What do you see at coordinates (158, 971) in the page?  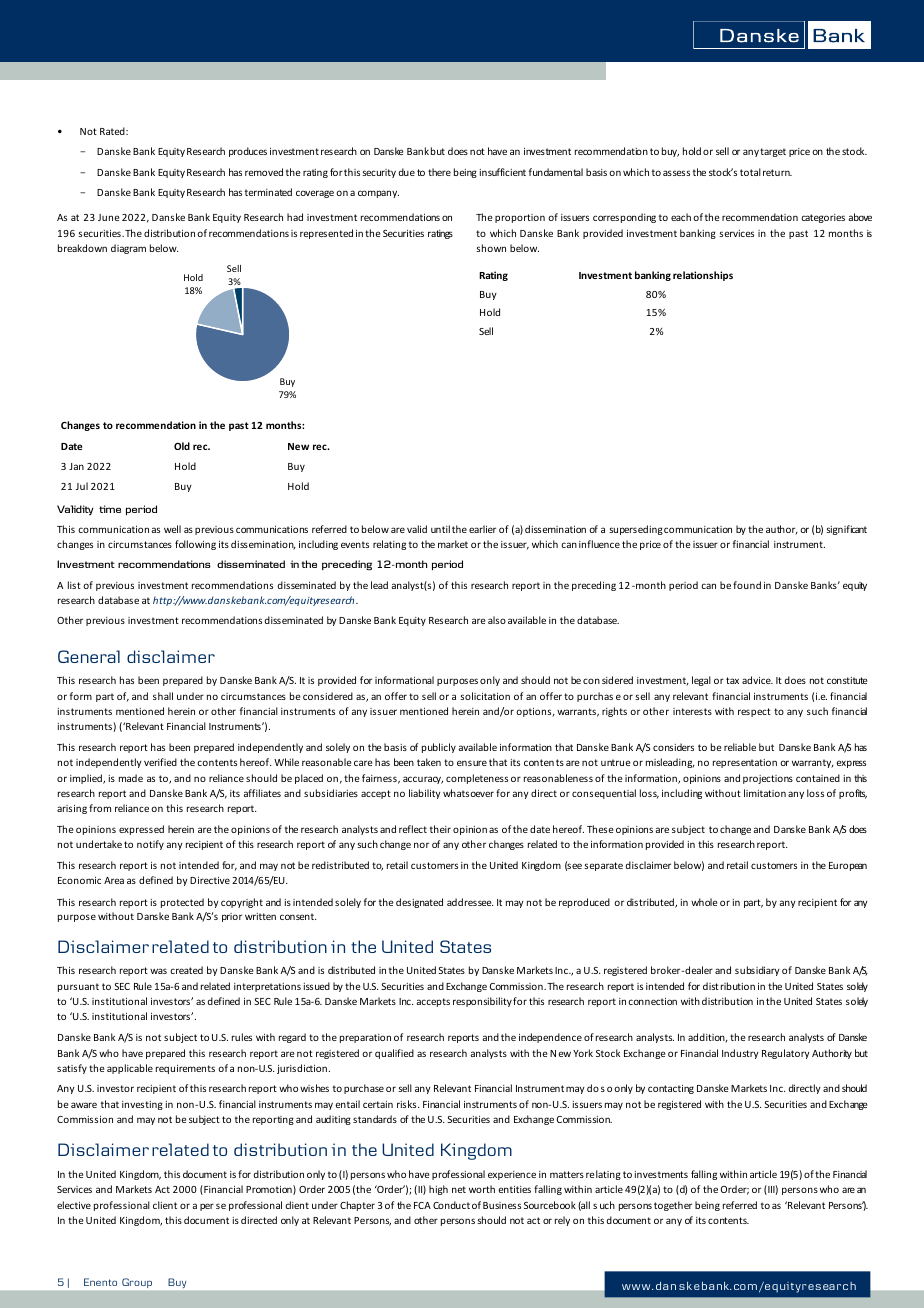 I see `was` at bounding box center [158, 971].
